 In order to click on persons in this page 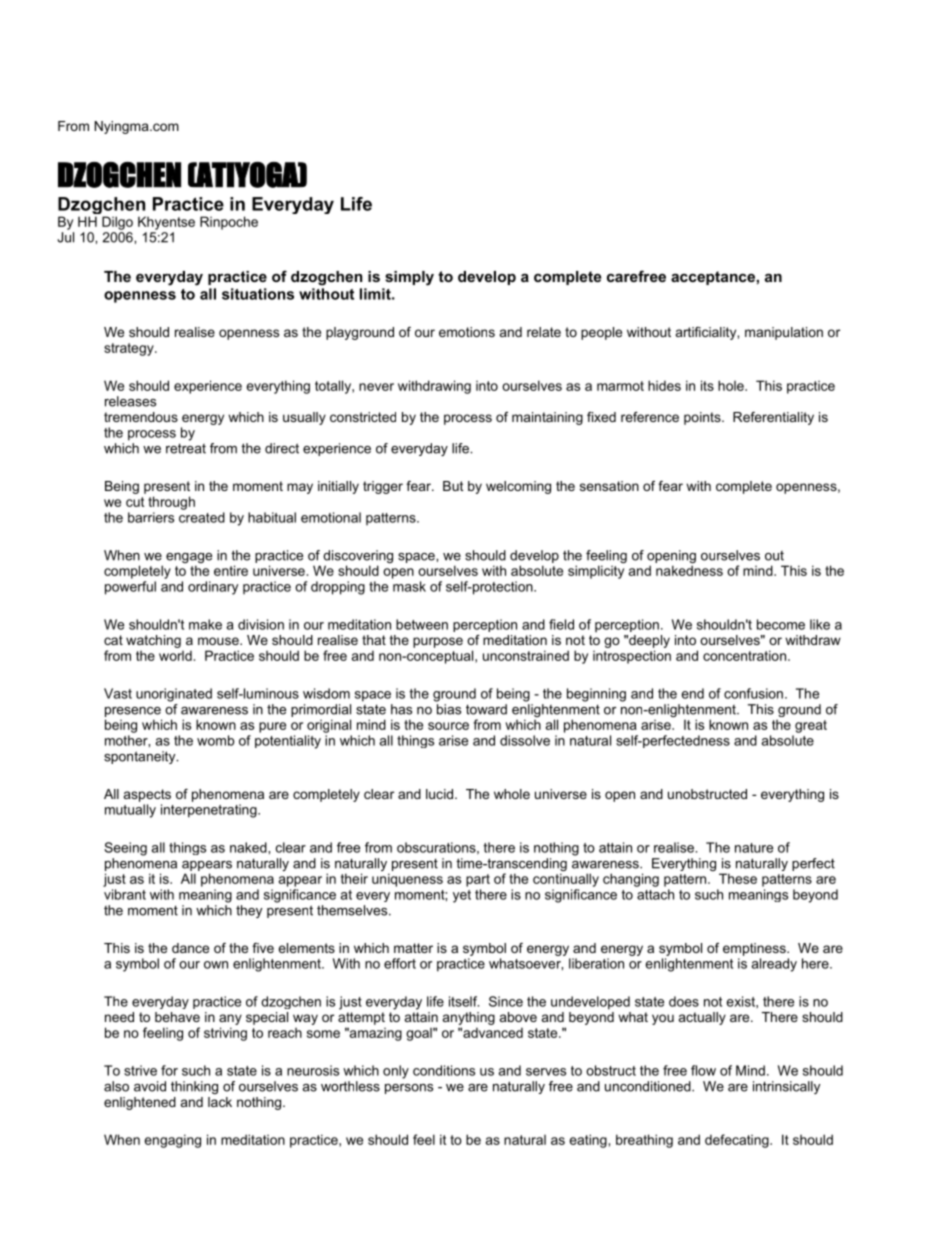, I will do `click(409, 1089)`.
